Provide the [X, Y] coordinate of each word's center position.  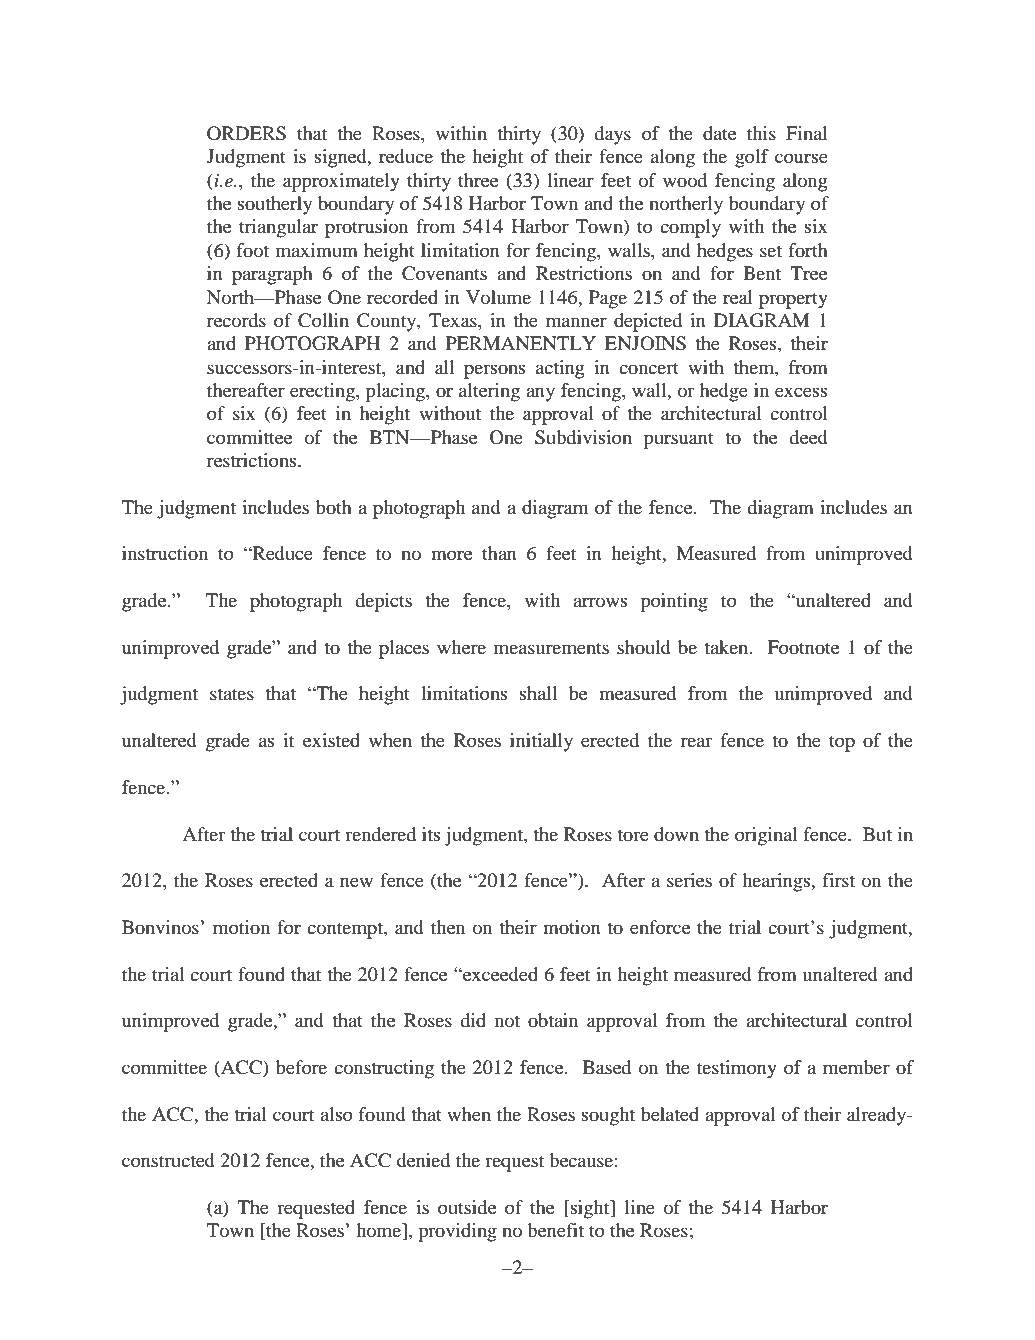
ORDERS [246, 133]
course [801, 158]
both [334, 507]
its [431, 834]
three [478, 180]
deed [808, 437]
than [499, 553]
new [356, 882]
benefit [555, 1230]
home [380, 1231]
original [766, 836]
